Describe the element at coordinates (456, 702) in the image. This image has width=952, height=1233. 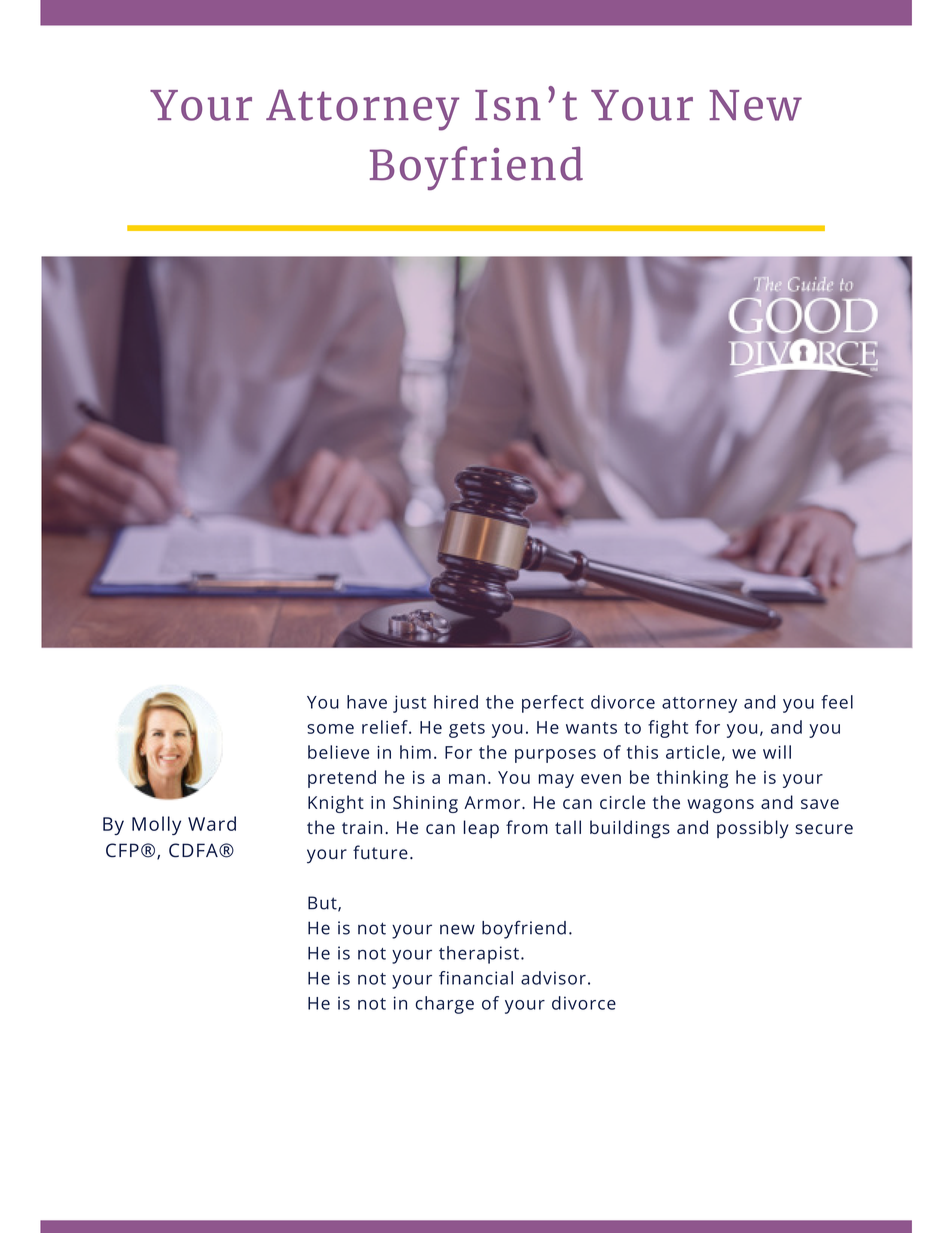
I see `hired` at that location.
